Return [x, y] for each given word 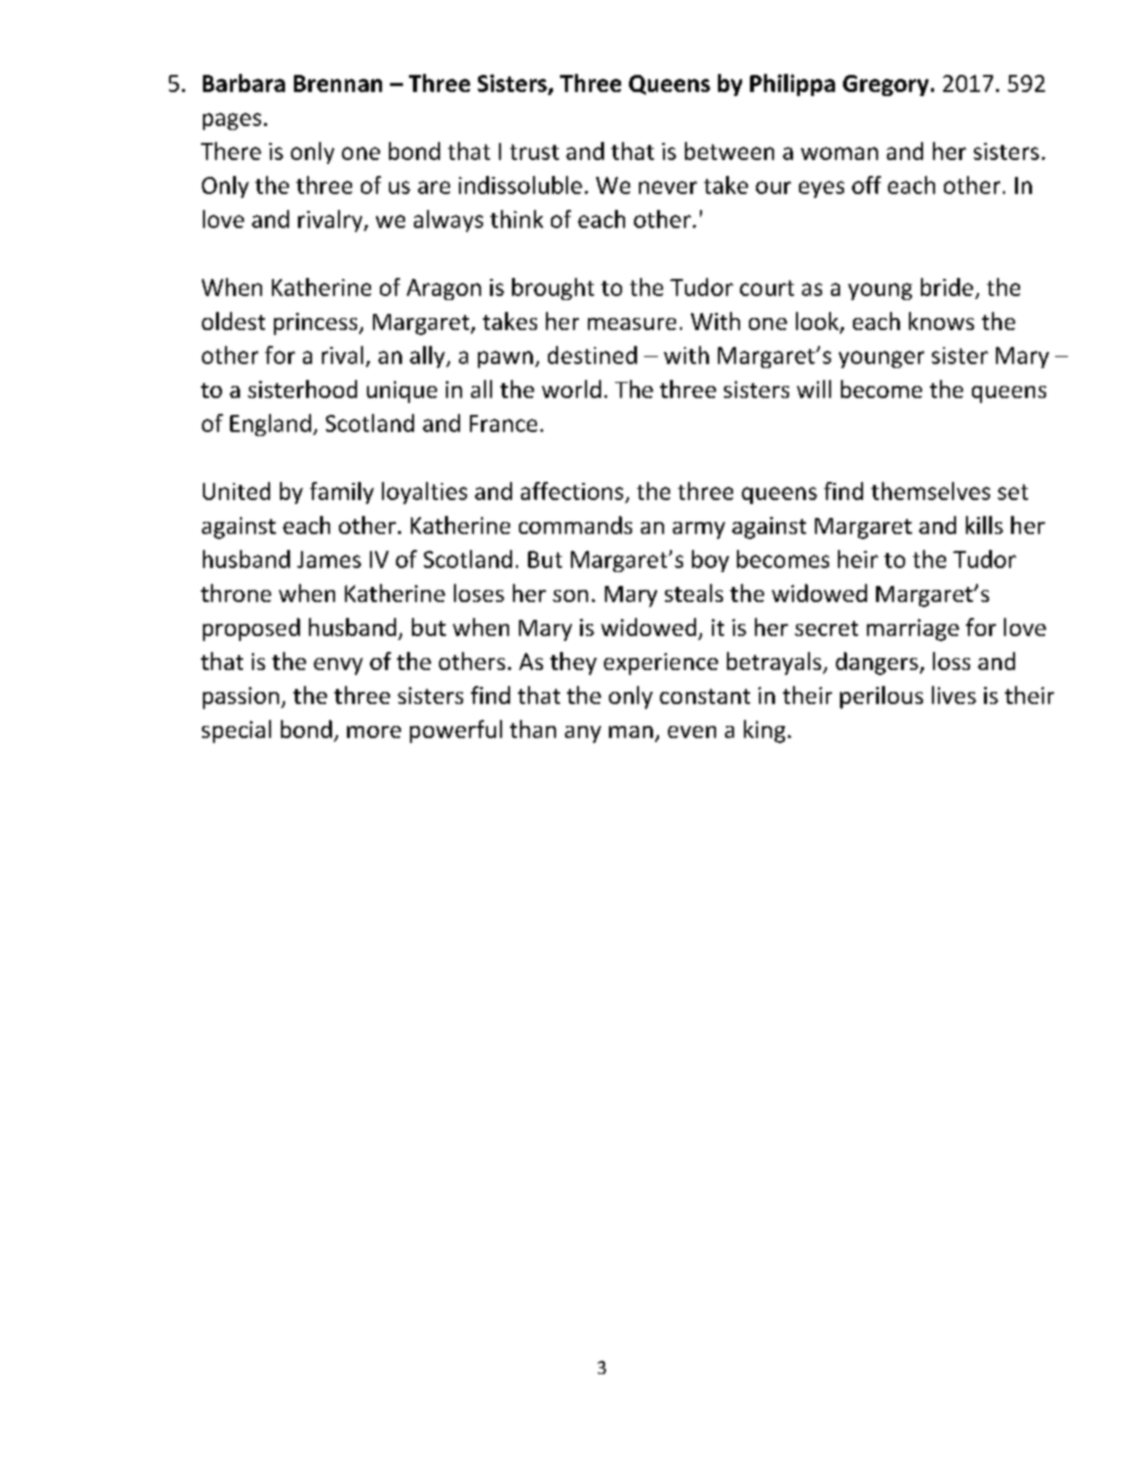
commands [575, 525]
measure [632, 324]
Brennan [338, 83]
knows [941, 321]
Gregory [886, 85]
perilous [881, 697]
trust [534, 152]
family [342, 493]
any [583, 734]
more [374, 732]
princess [317, 324]
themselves [930, 491]
